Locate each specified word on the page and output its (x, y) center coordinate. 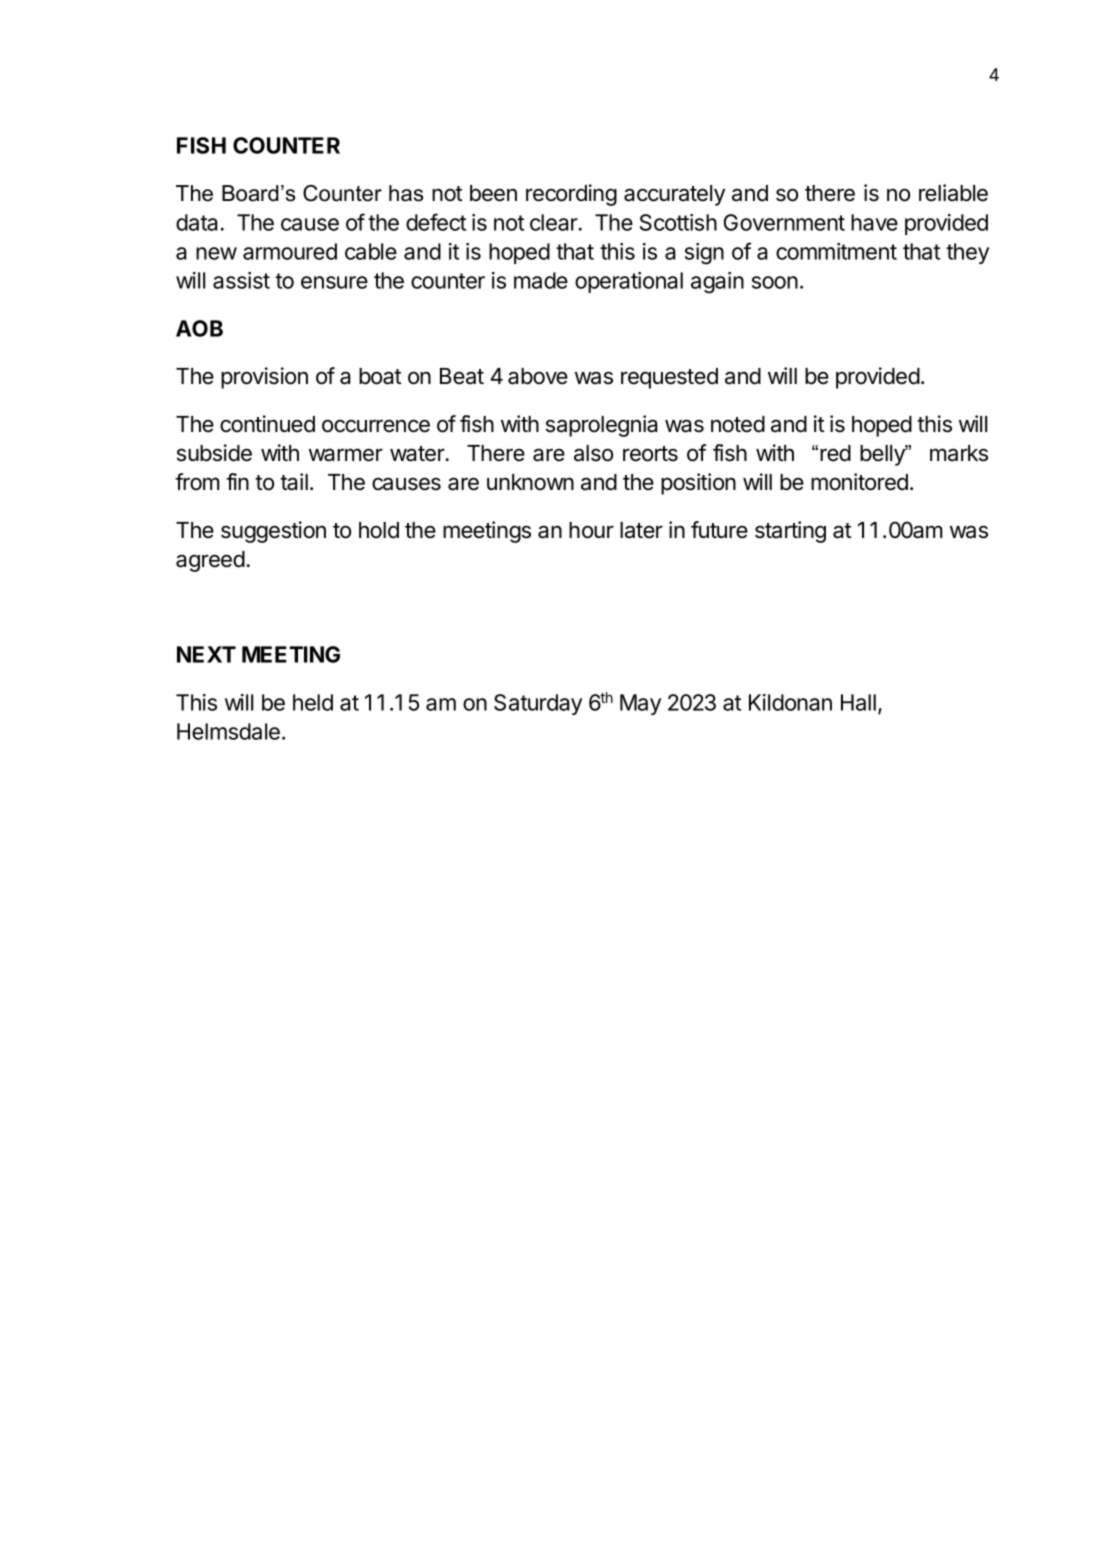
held (313, 702)
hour (591, 530)
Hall (858, 702)
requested (669, 378)
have (874, 222)
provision (264, 378)
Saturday (538, 704)
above (538, 376)
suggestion (273, 532)
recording (571, 195)
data (197, 222)
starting (790, 532)
